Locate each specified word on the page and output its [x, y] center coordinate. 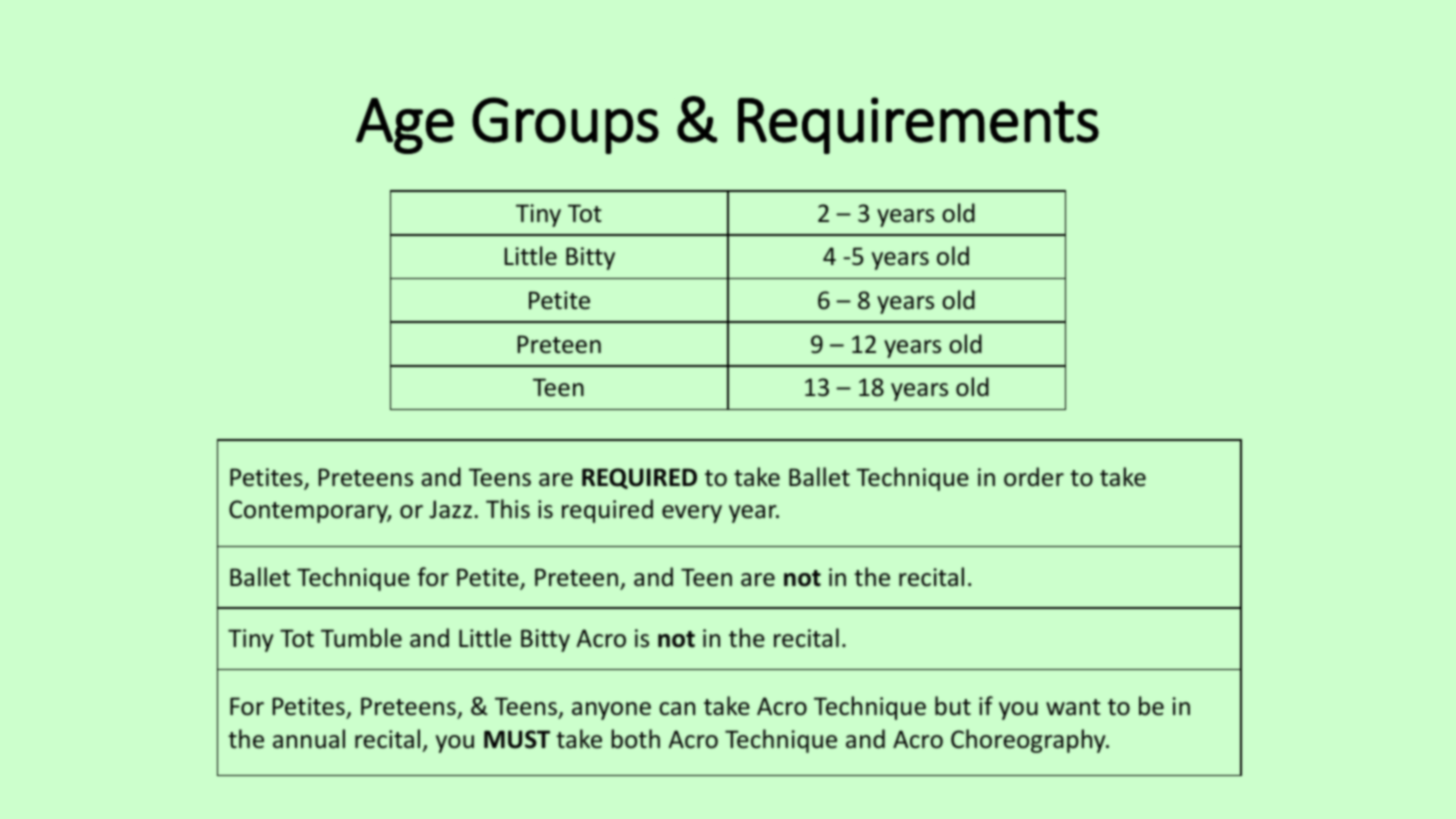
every [692, 514]
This [508, 509]
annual [309, 739]
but [953, 706]
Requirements [918, 125]
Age [405, 126]
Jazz [450, 509]
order [1034, 477]
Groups [565, 125]
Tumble [361, 638]
